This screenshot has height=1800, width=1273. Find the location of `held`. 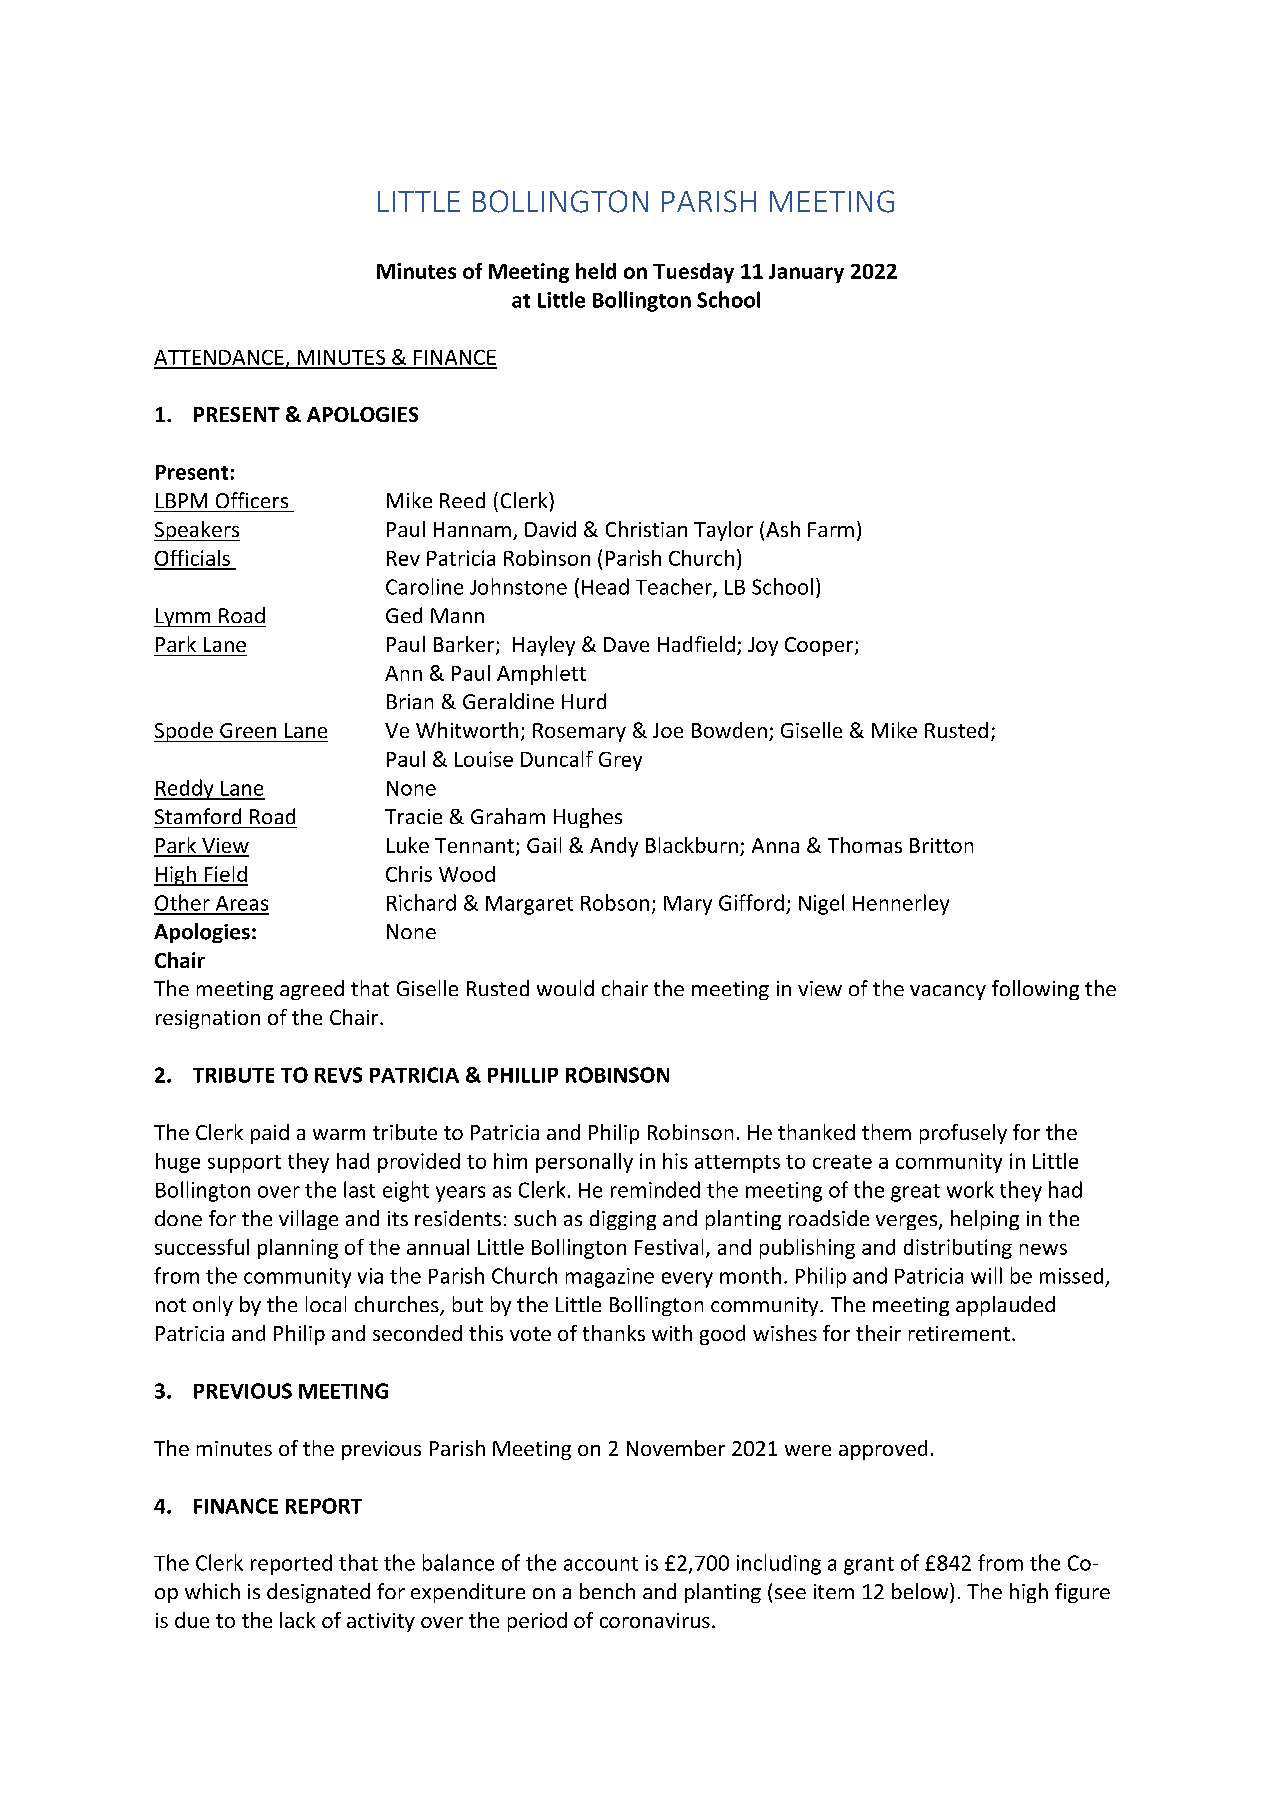

held is located at coordinates (596, 271).
